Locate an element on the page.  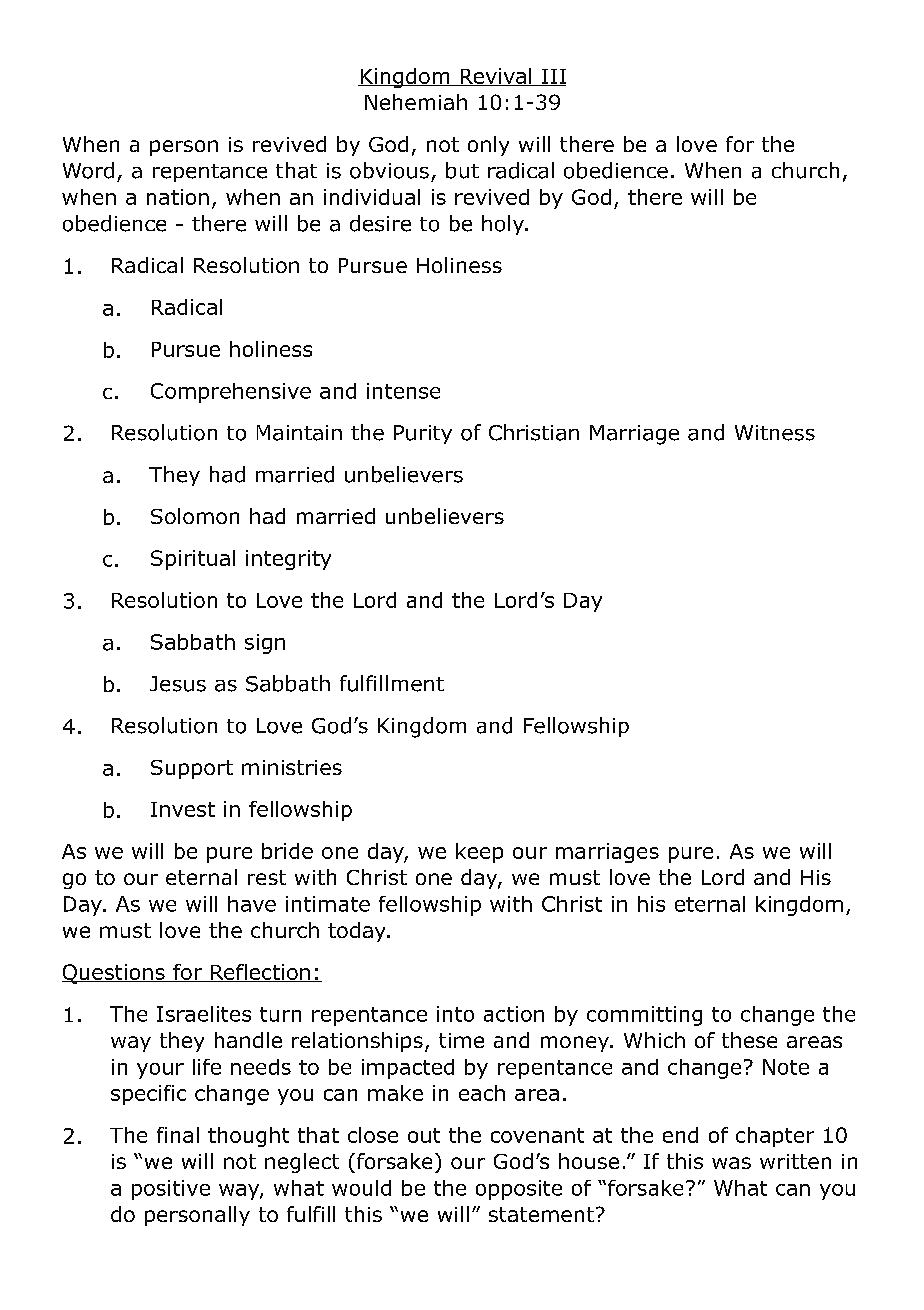
Nehemiah is located at coordinates (416, 102).
